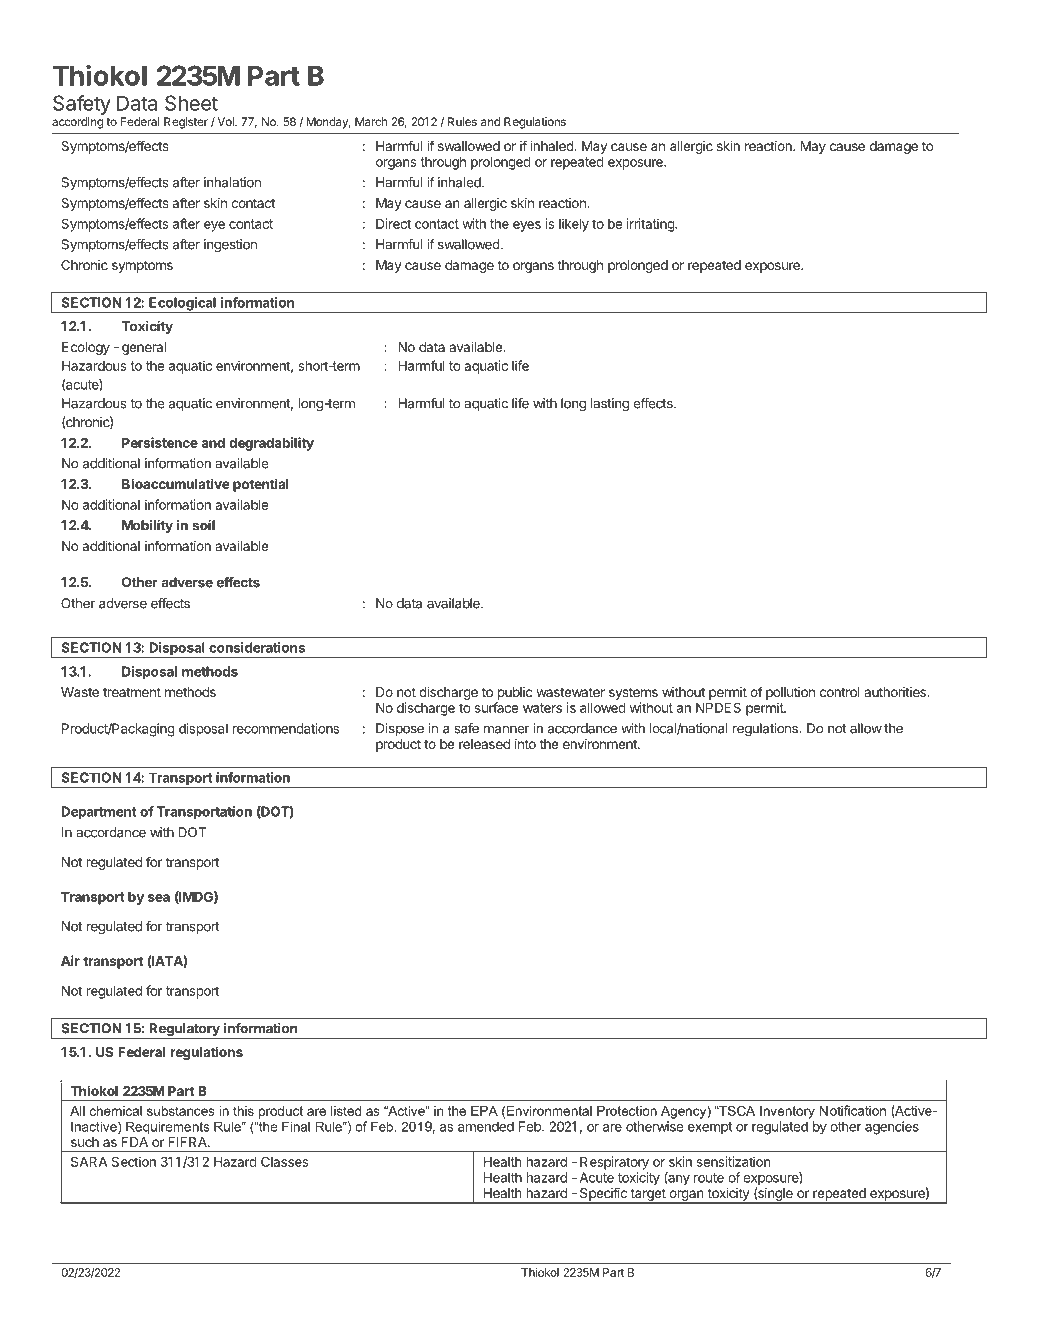 Image resolution: width=1038 pixels, height=1343 pixels. I want to click on March, so click(371, 121).
